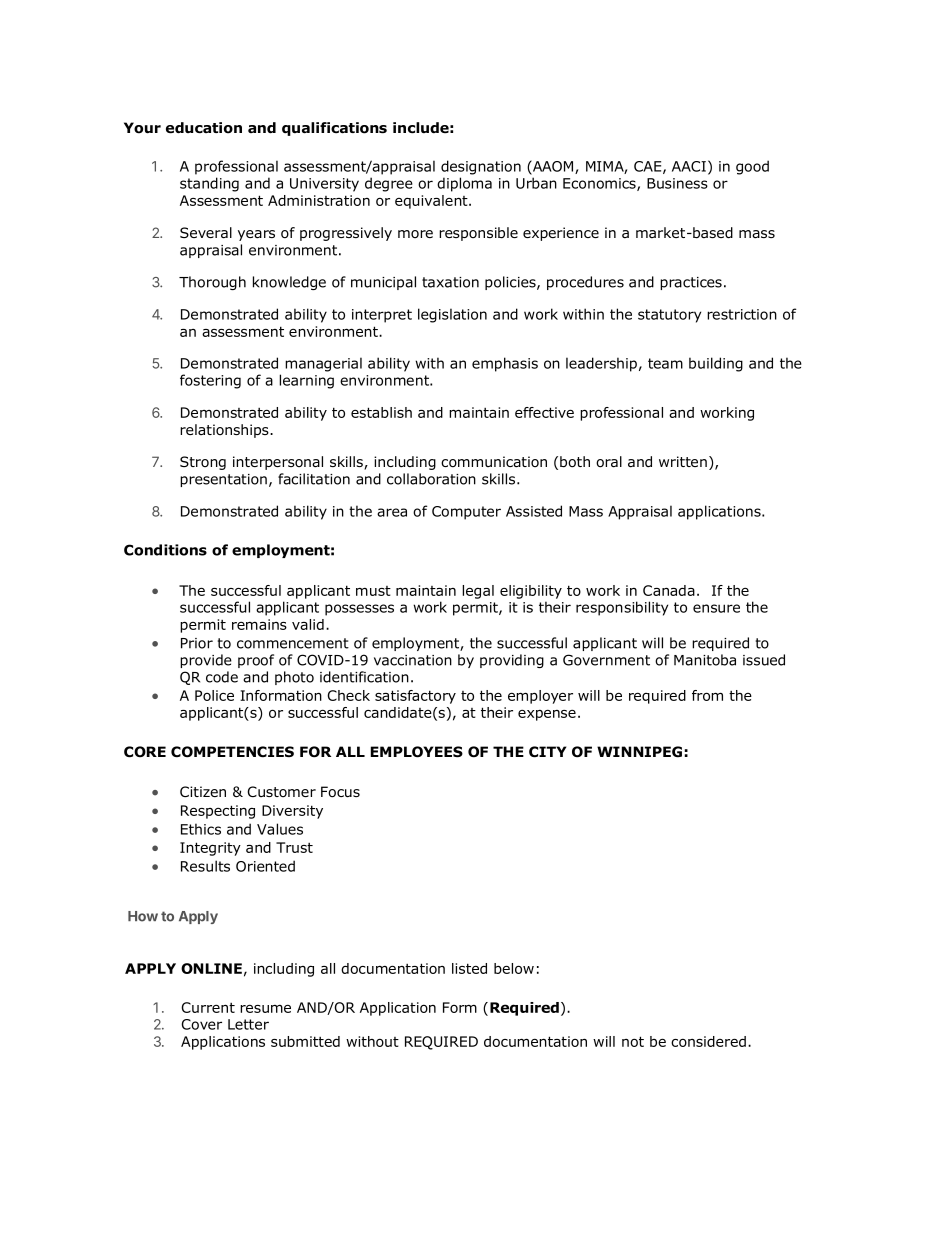 This page has height=1233, width=952. What do you see at coordinates (417, 752) in the page?
I see `EMPLOYEES` at bounding box center [417, 752].
